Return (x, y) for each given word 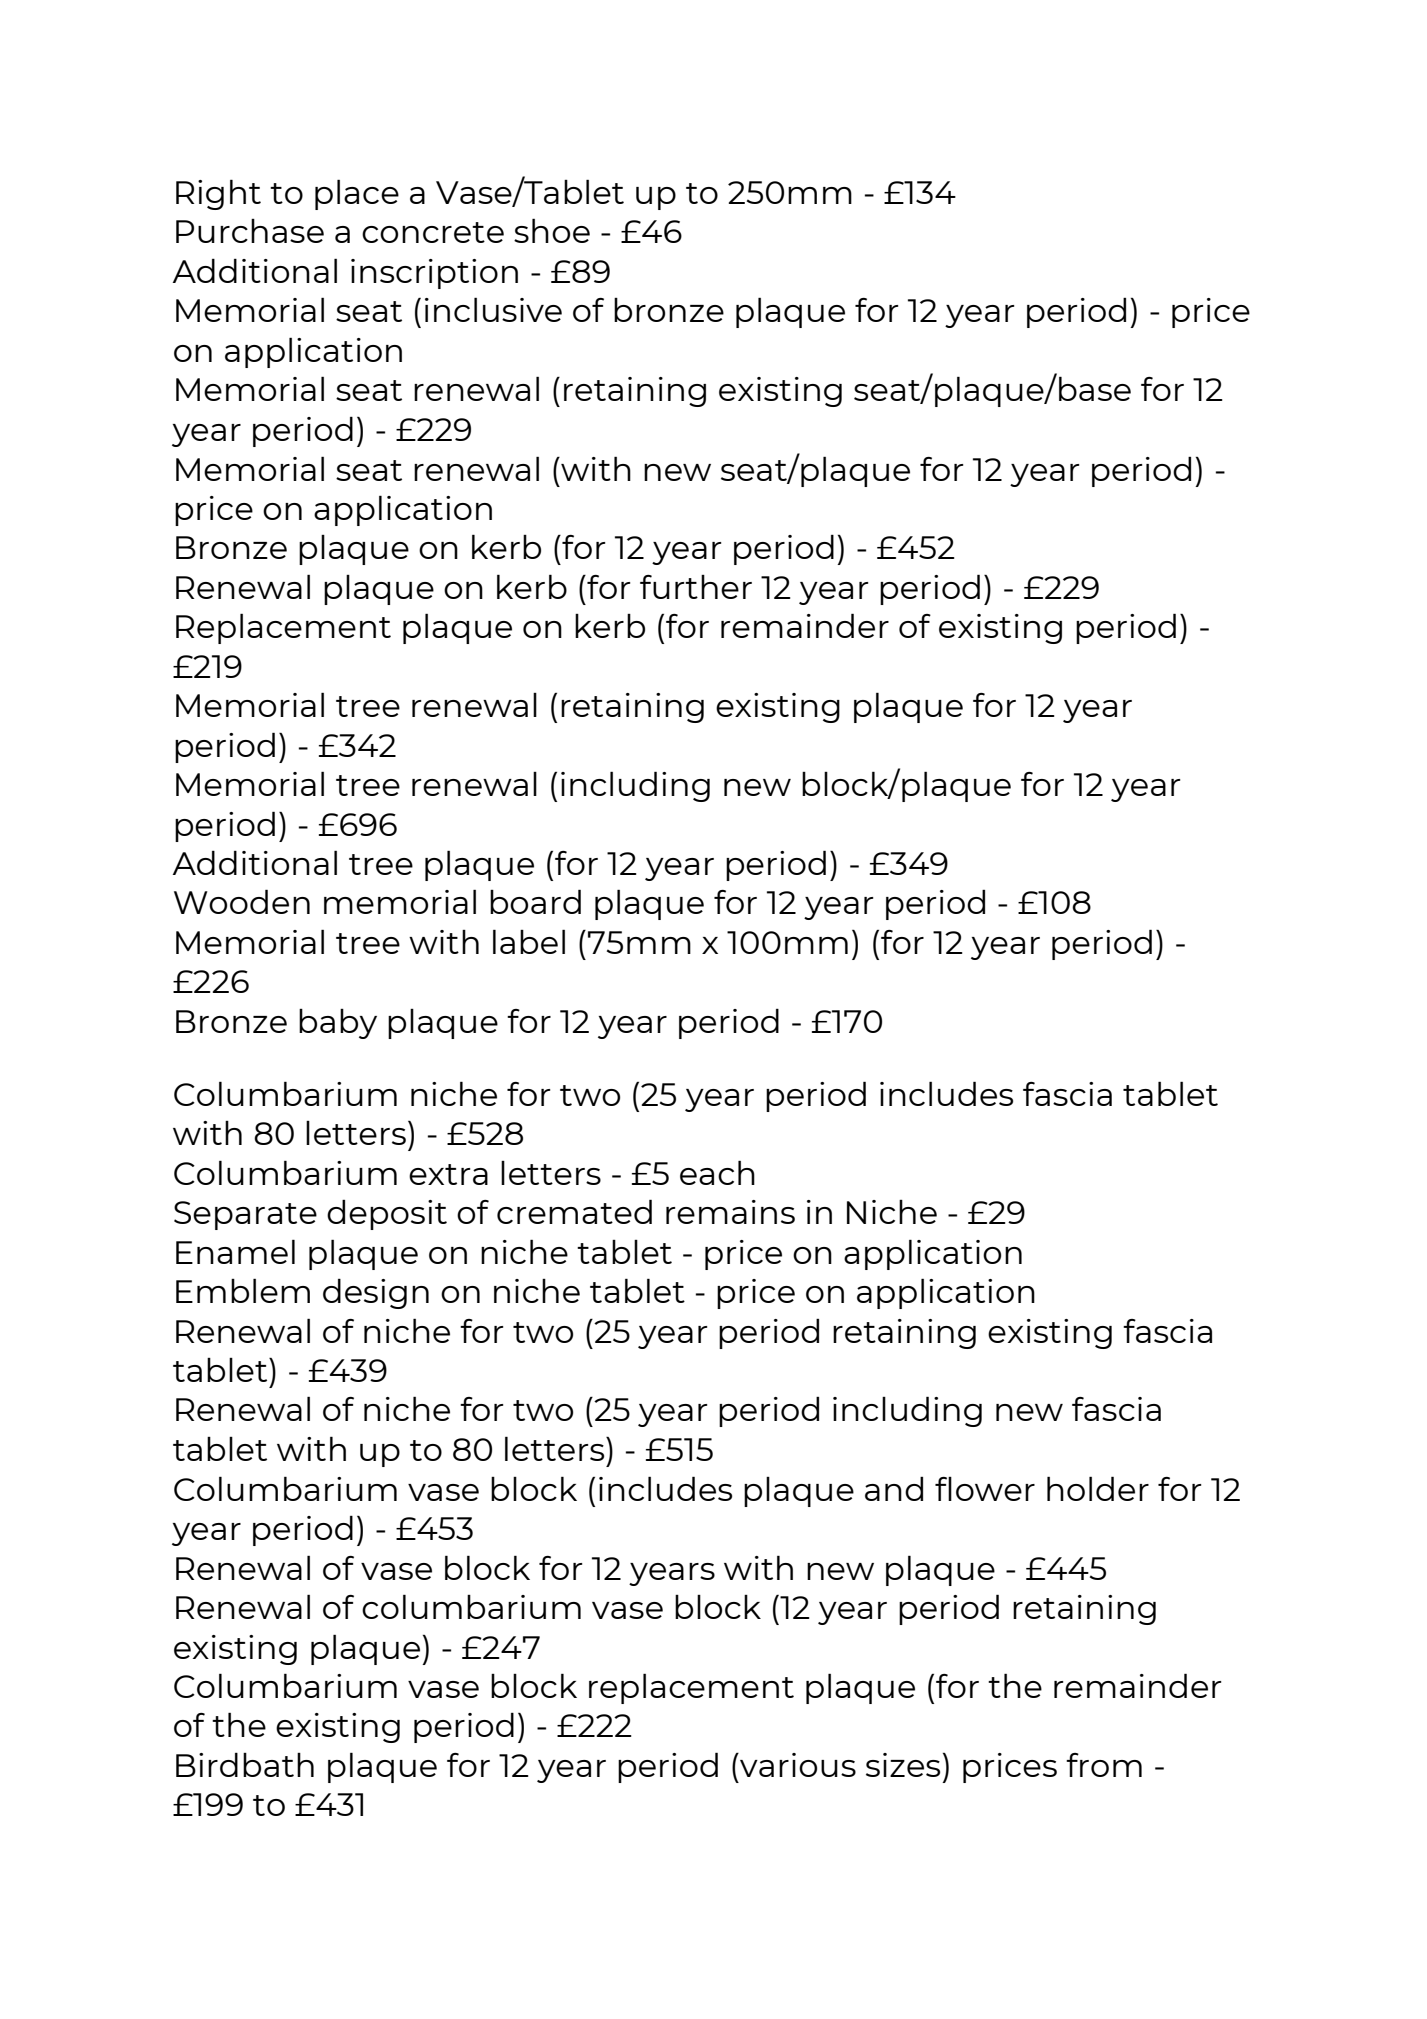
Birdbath (245, 1764)
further (696, 587)
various (797, 1765)
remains (730, 1212)
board (535, 901)
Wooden (242, 901)
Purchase (250, 231)
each (717, 1172)
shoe (552, 230)
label (529, 941)
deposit (387, 1214)
